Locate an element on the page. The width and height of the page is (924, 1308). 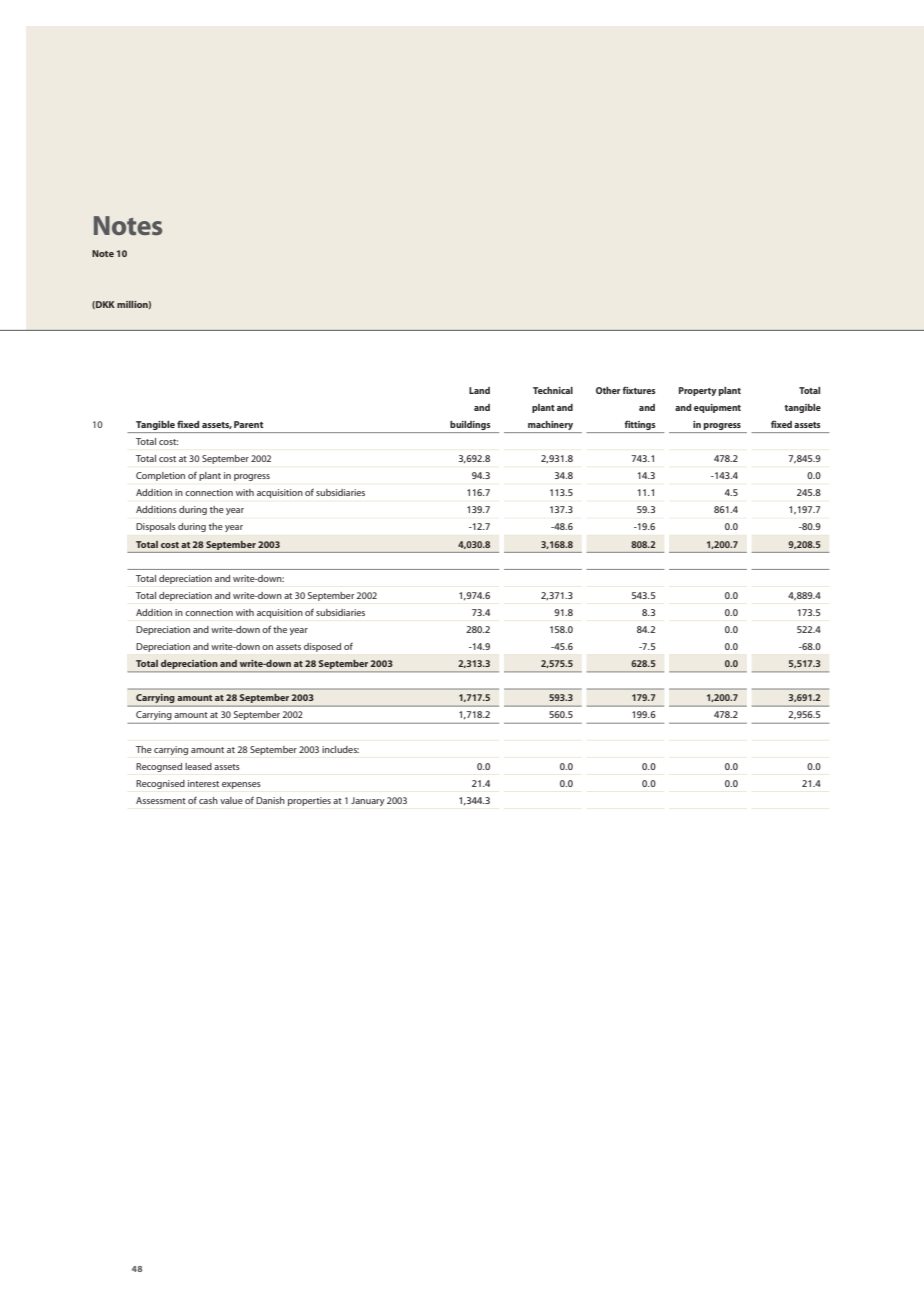
disposed is located at coordinates (322, 647).
